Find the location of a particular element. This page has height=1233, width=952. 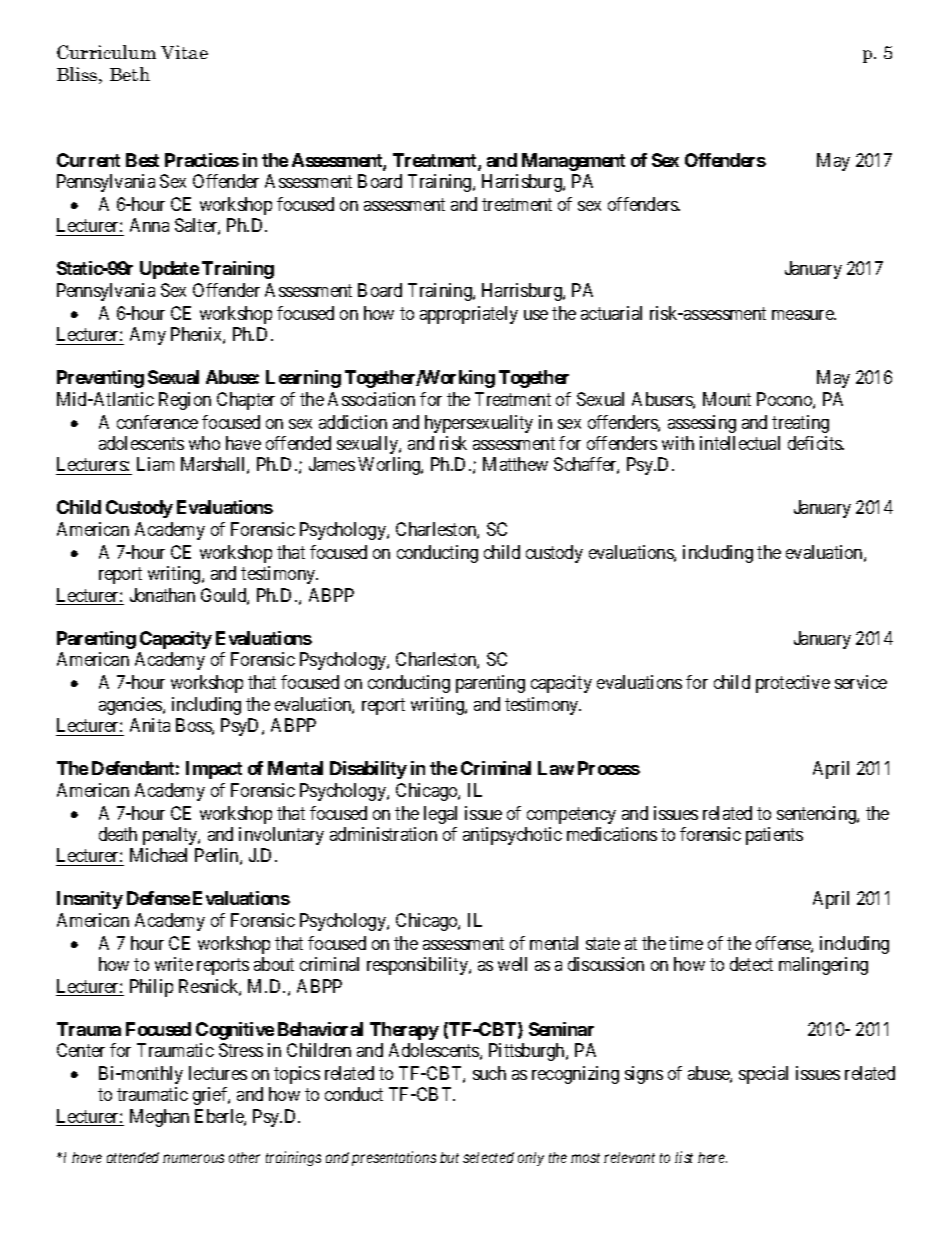

Beth is located at coordinates (130, 74).
